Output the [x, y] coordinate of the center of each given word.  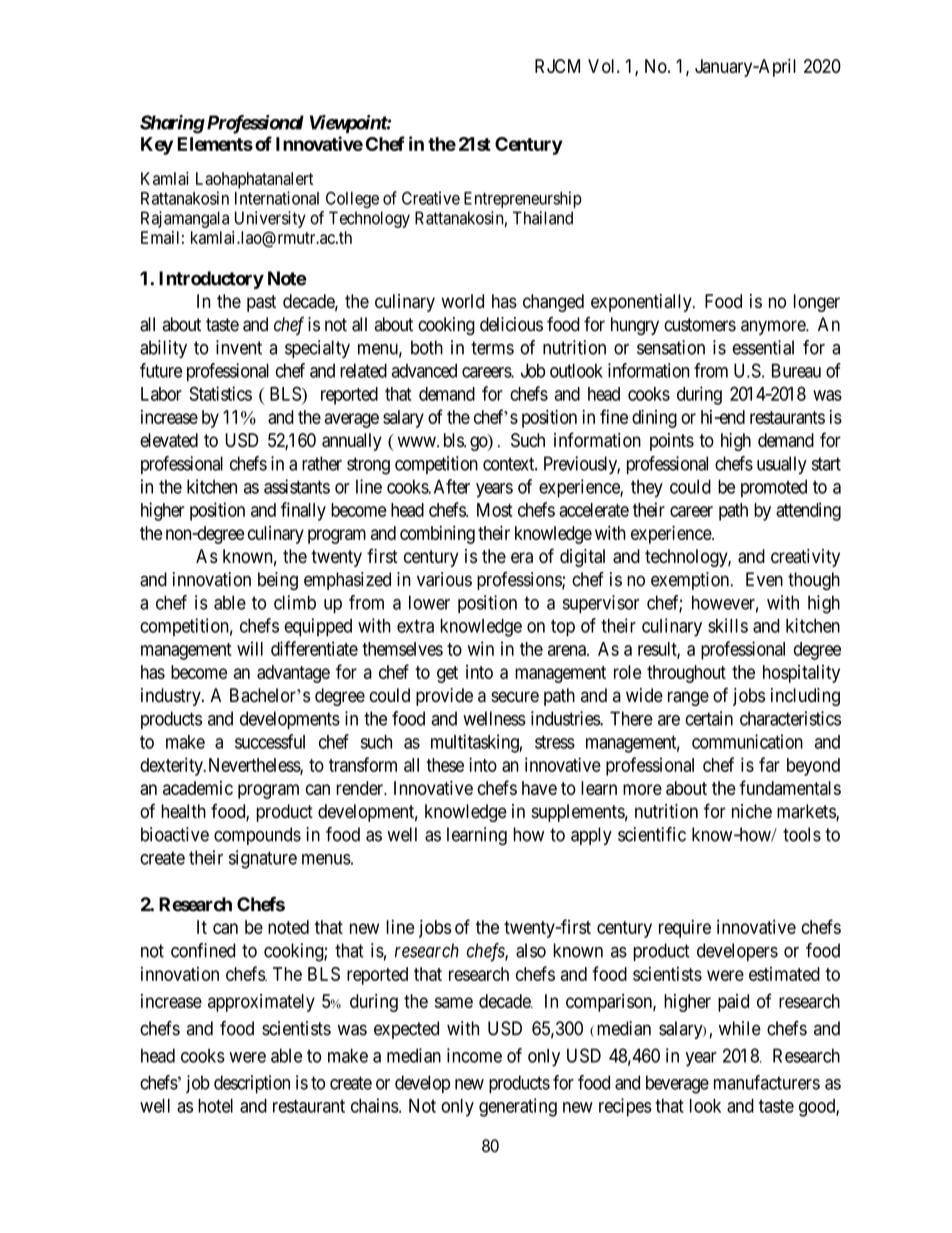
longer [817, 303]
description [252, 1084]
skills [728, 625]
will [250, 648]
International [277, 198]
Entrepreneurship [523, 199]
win [481, 648]
